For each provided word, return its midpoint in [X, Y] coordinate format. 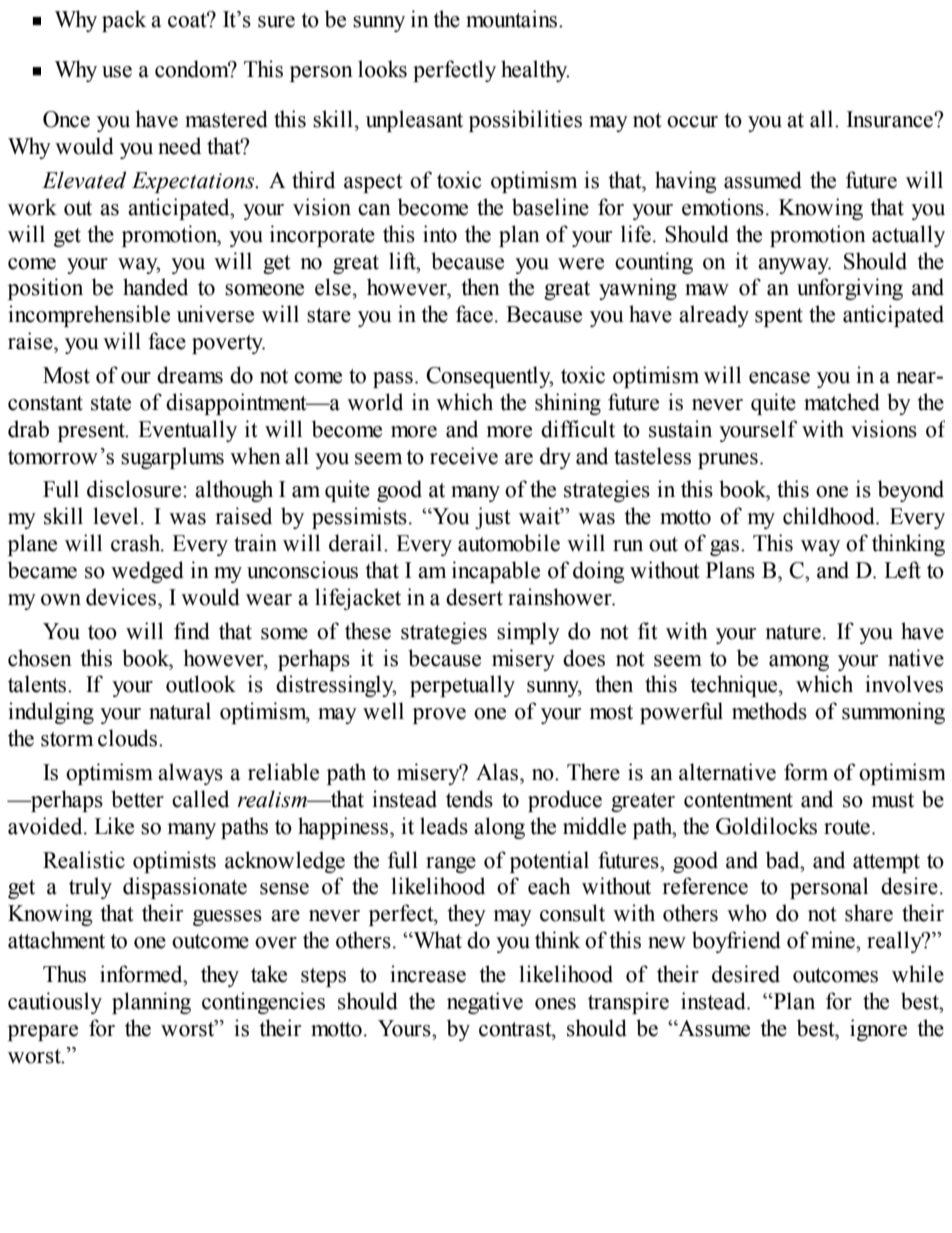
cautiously [55, 1003]
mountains [513, 19]
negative [485, 1003]
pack [124, 21]
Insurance [891, 119]
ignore [878, 1030]
